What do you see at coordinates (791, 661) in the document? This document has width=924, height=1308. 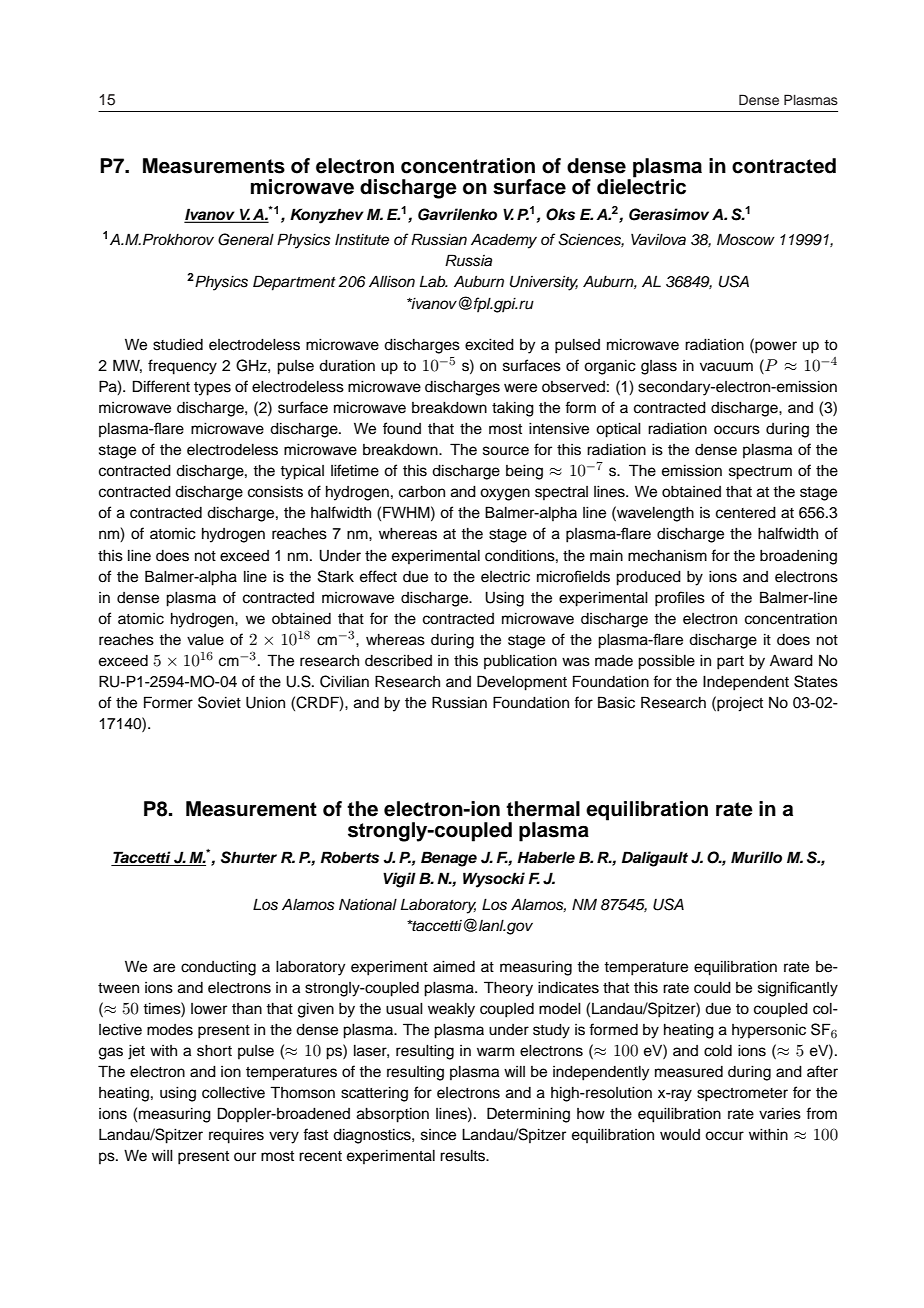 I see `Award` at bounding box center [791, 661].
